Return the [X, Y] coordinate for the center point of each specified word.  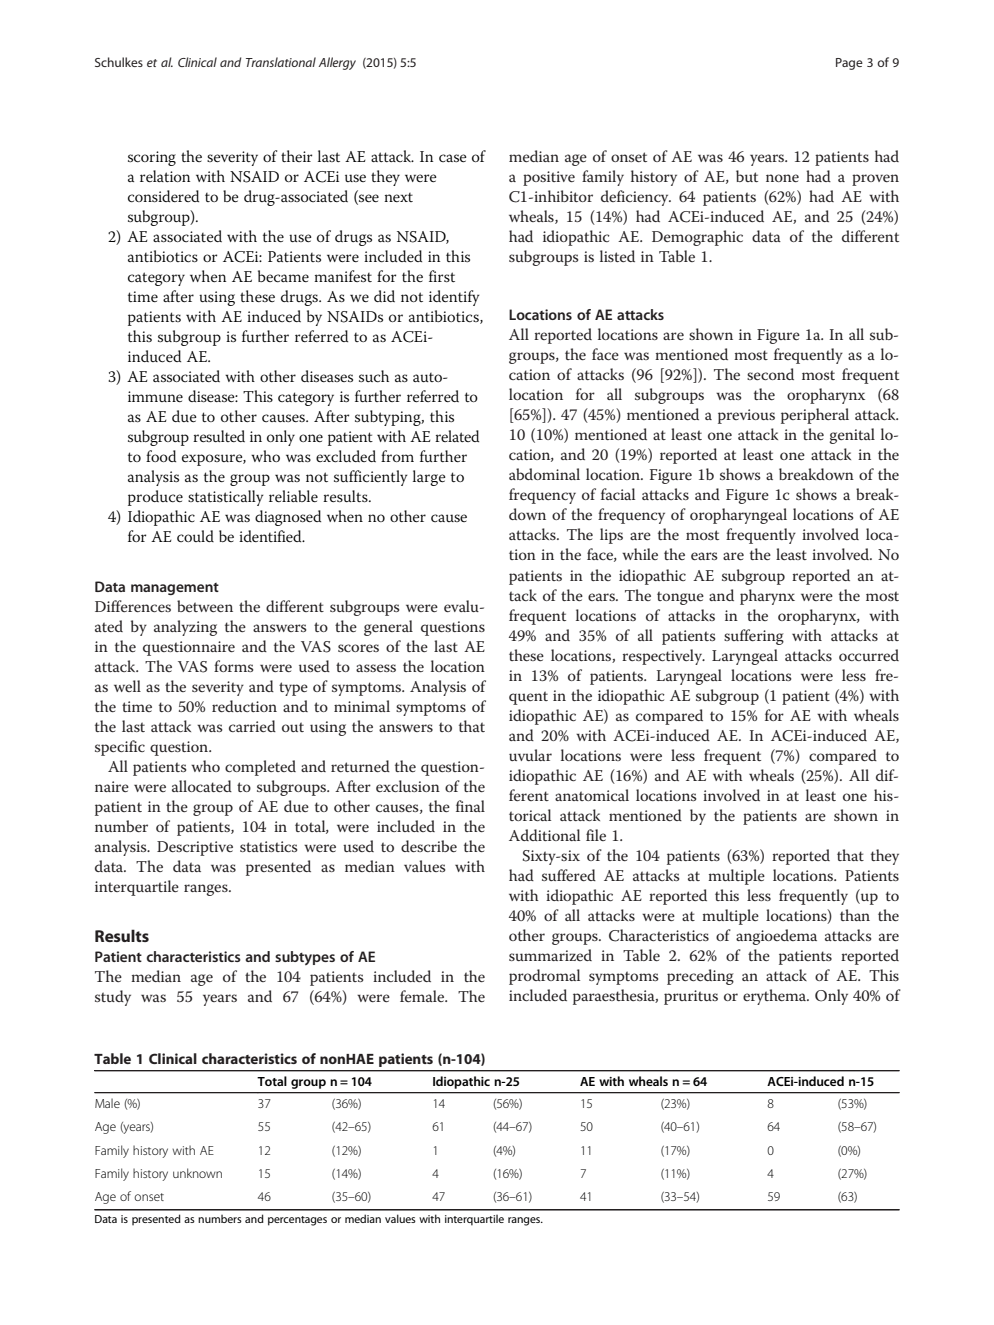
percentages [297, 1221]
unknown [197, 1173]
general [388, 628]
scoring [152, 158]
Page [849, 64]
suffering [754, 637]
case [453, 158]
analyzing [185, 628]
